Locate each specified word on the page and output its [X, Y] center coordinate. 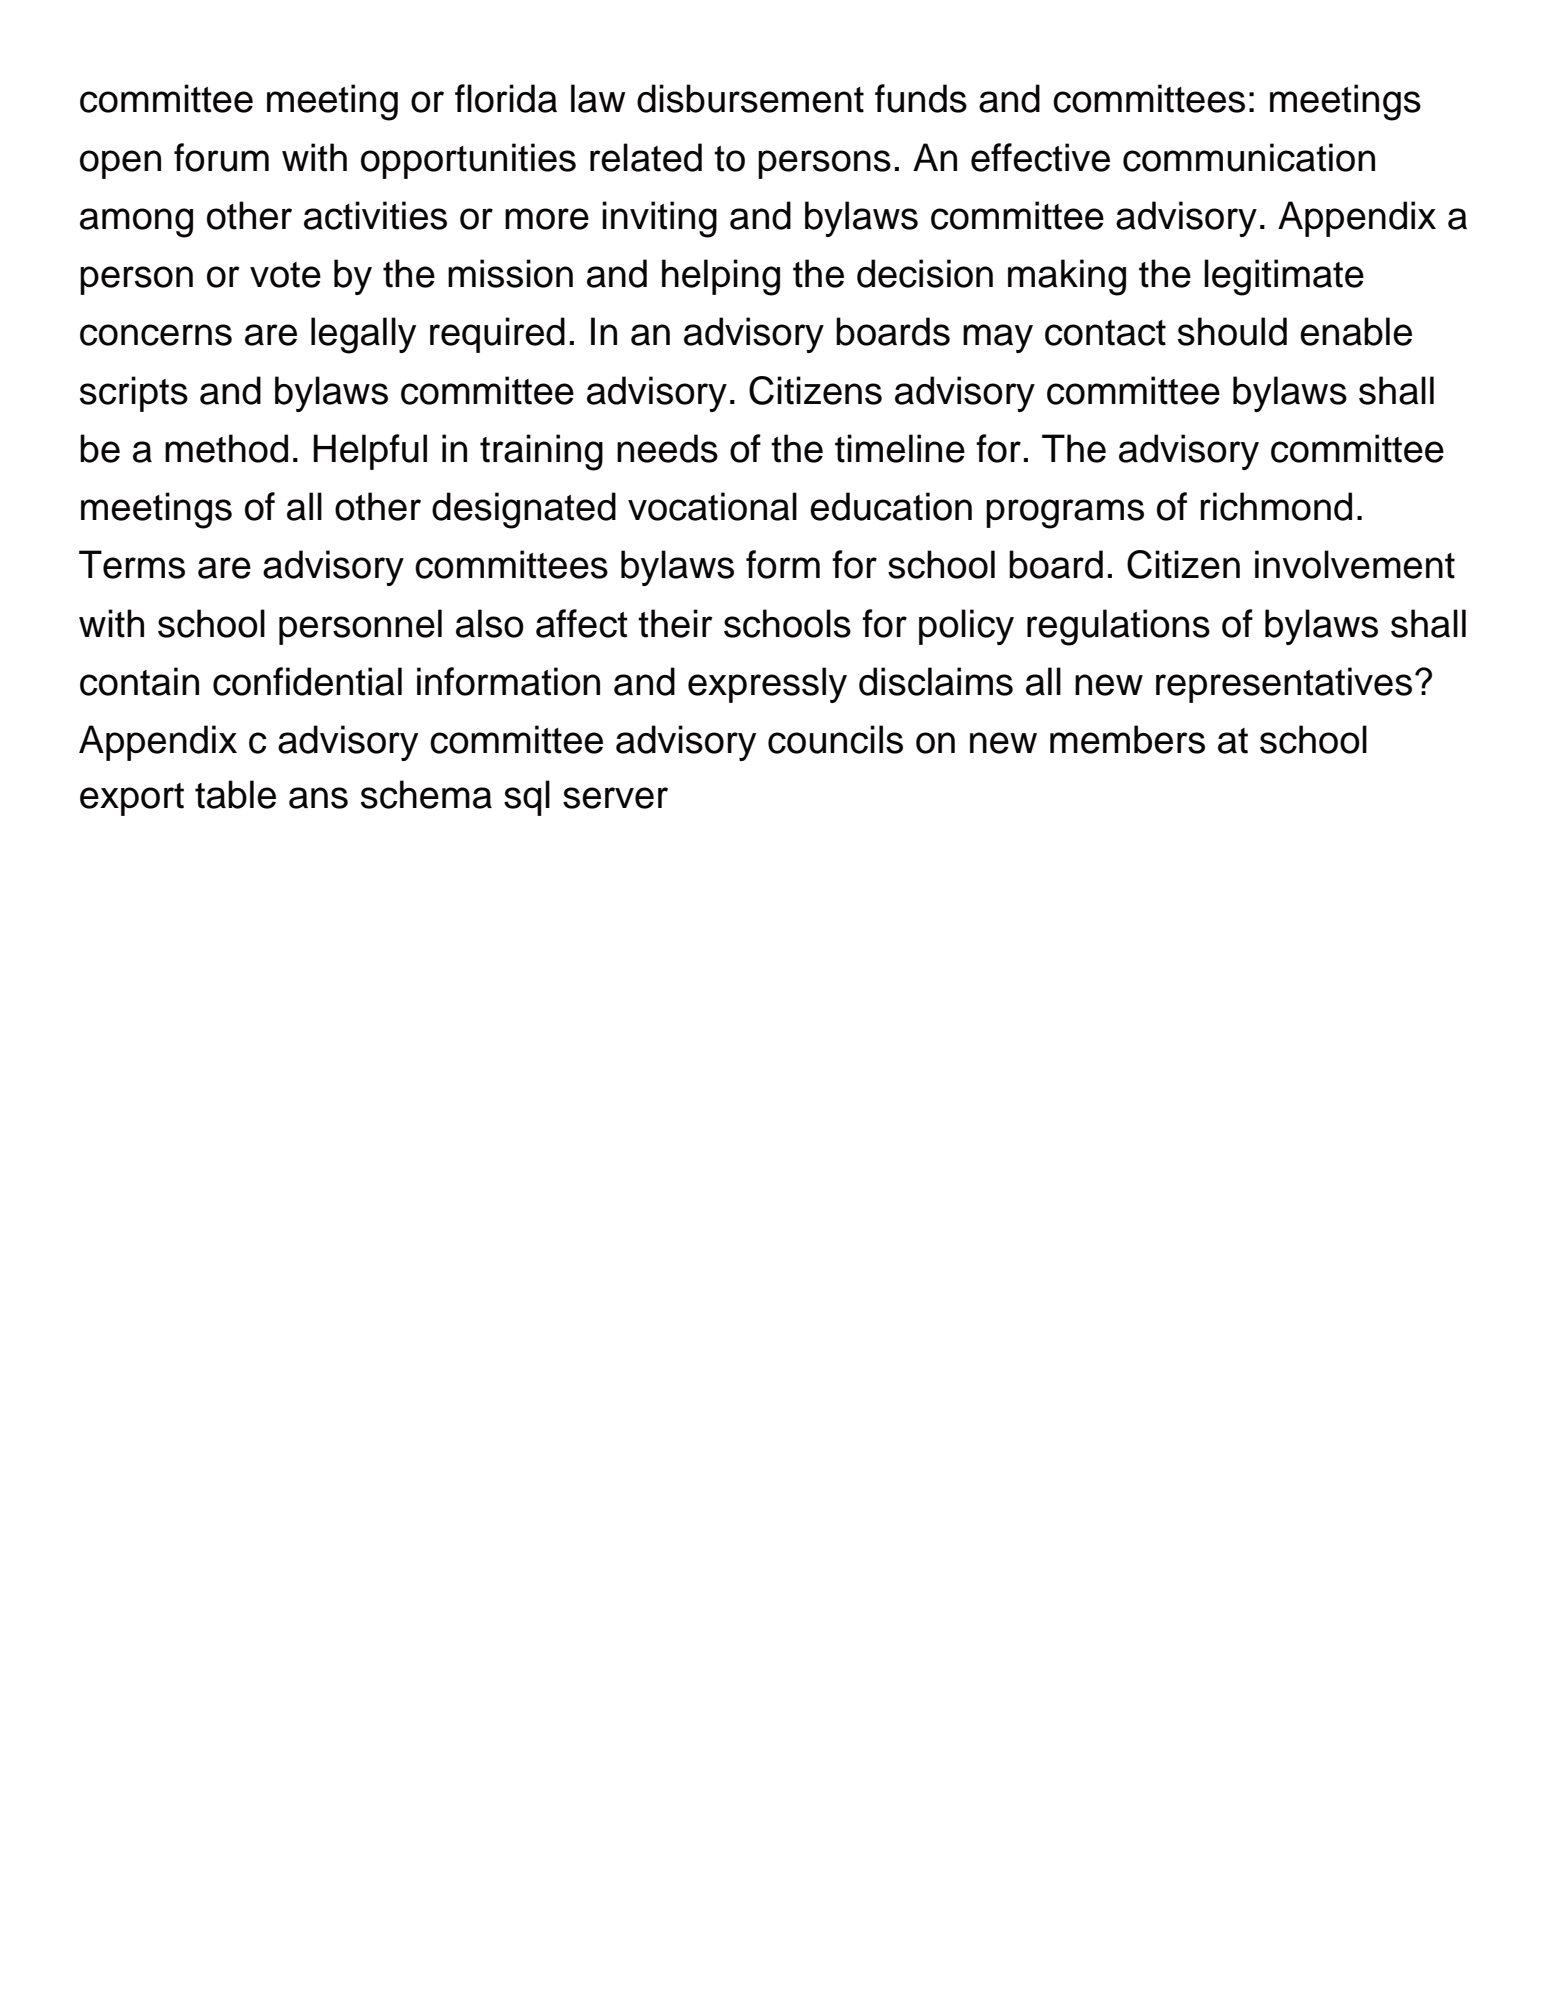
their [675, 623]
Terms [132, 564]
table [235, 794]
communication [1249, 157]
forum [221, 157]
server [615, 798]
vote [285, 275]
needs [667, 448]
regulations [1118, 627]
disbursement [750, 98]
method [226, 448]
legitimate [1284, 277]
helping [721, 277]
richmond [1276, 506]
